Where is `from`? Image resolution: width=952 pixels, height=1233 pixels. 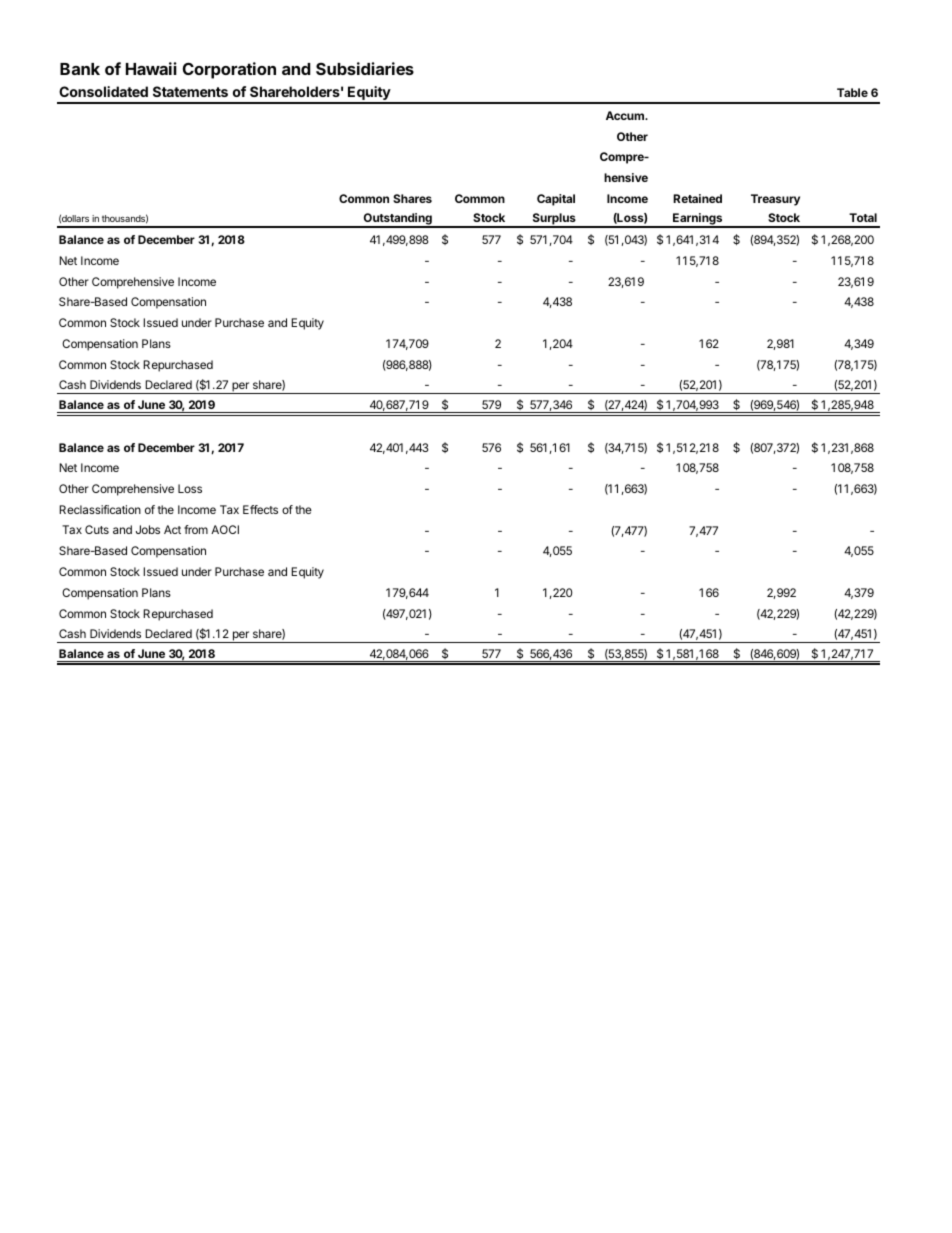
from is located at coordinates (196, 529).
